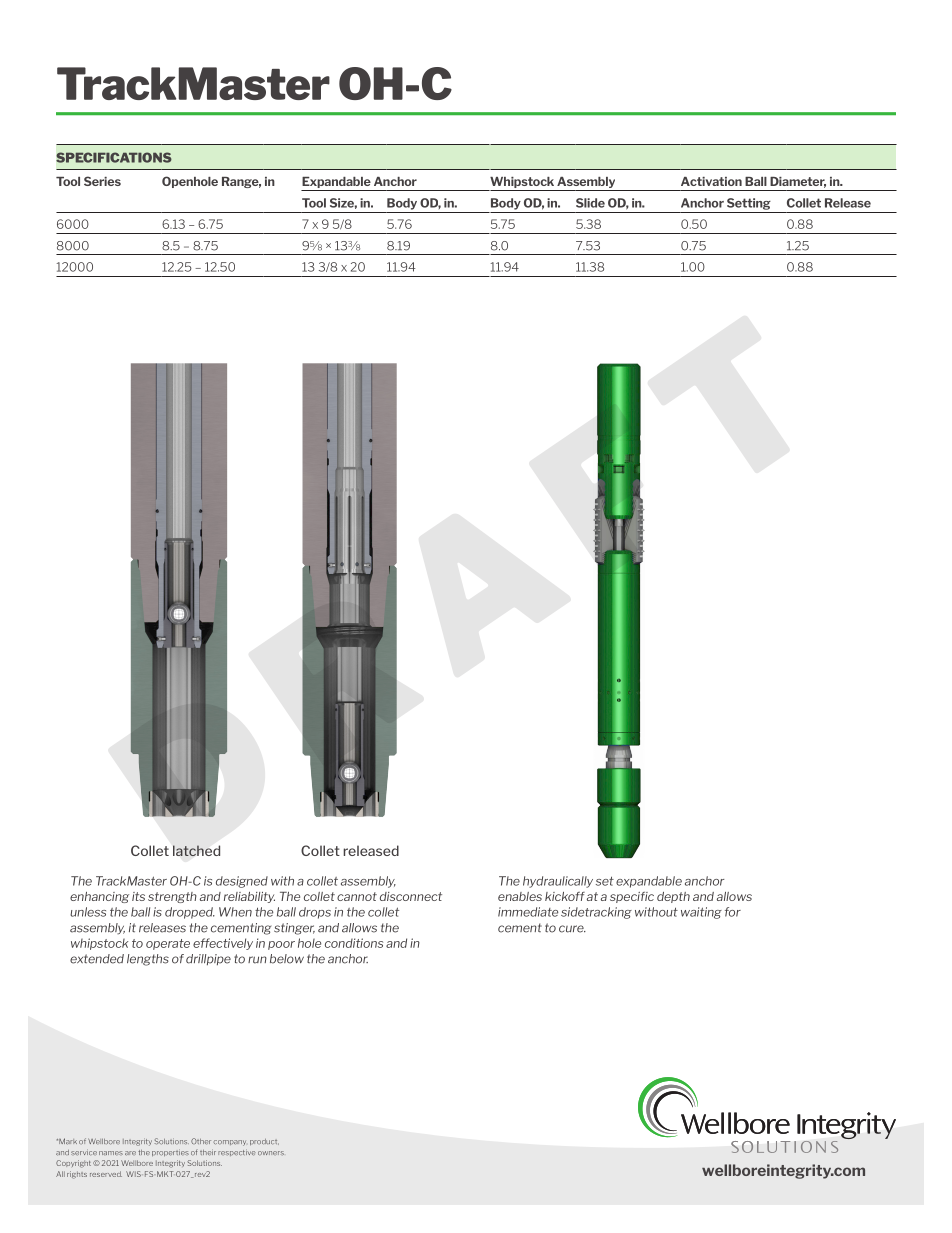 The image size is (952, 1233). What do you see at coordinates (590, 203) in the page?
I see `Slide` at bounding box center [590, 203].
